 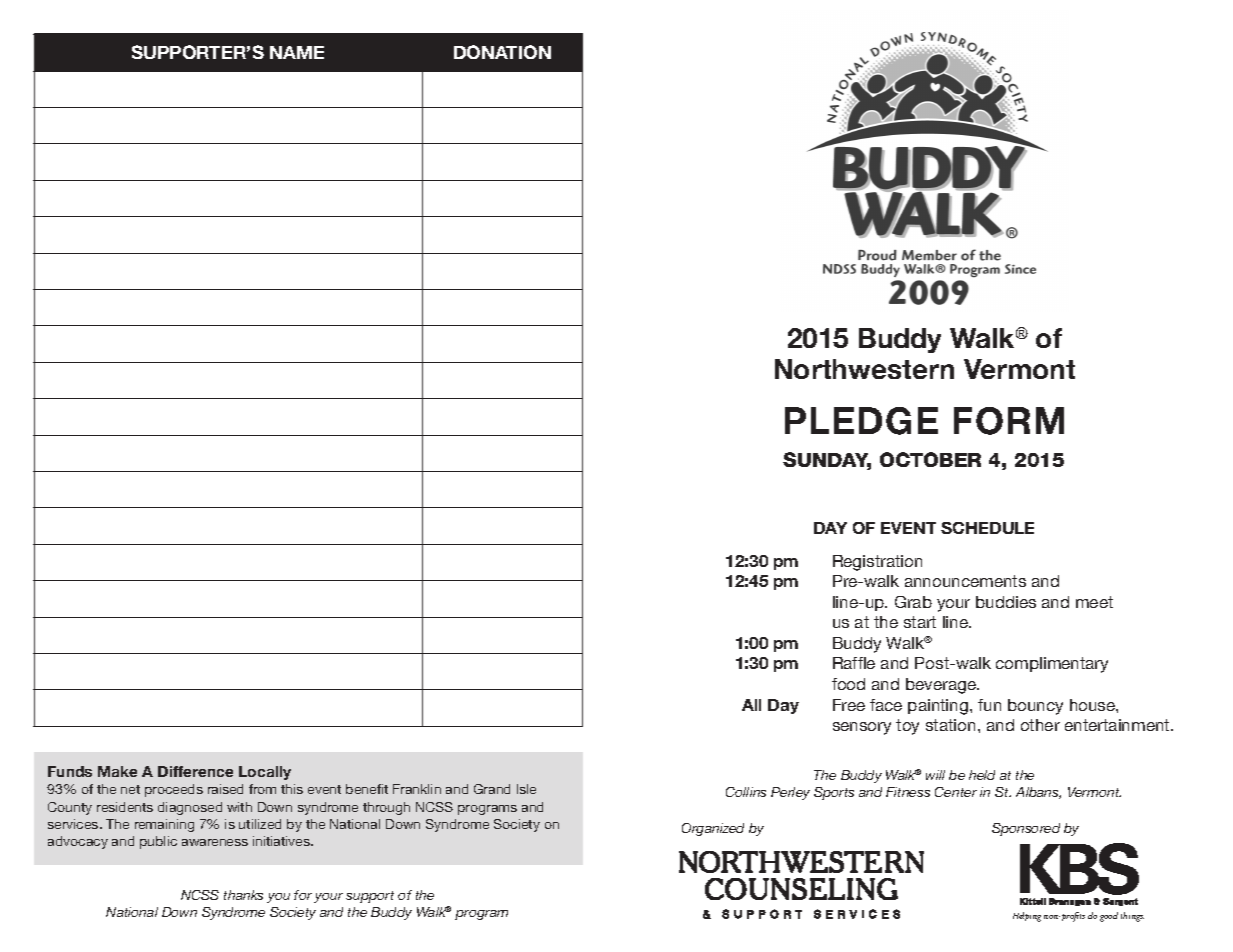 I want to click on Difference, so click(x=195, y=771).
